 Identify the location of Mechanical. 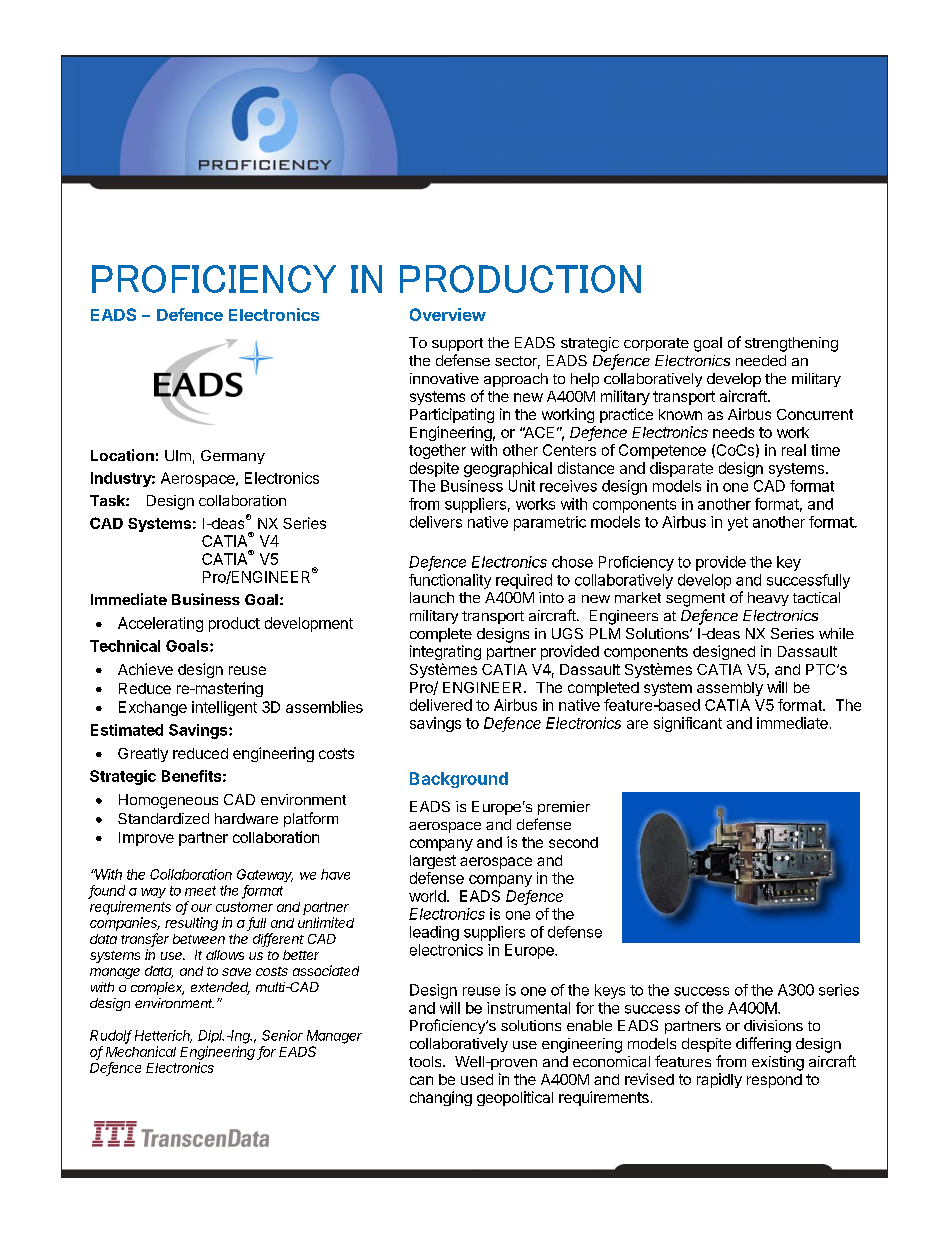
(141, 1051).
